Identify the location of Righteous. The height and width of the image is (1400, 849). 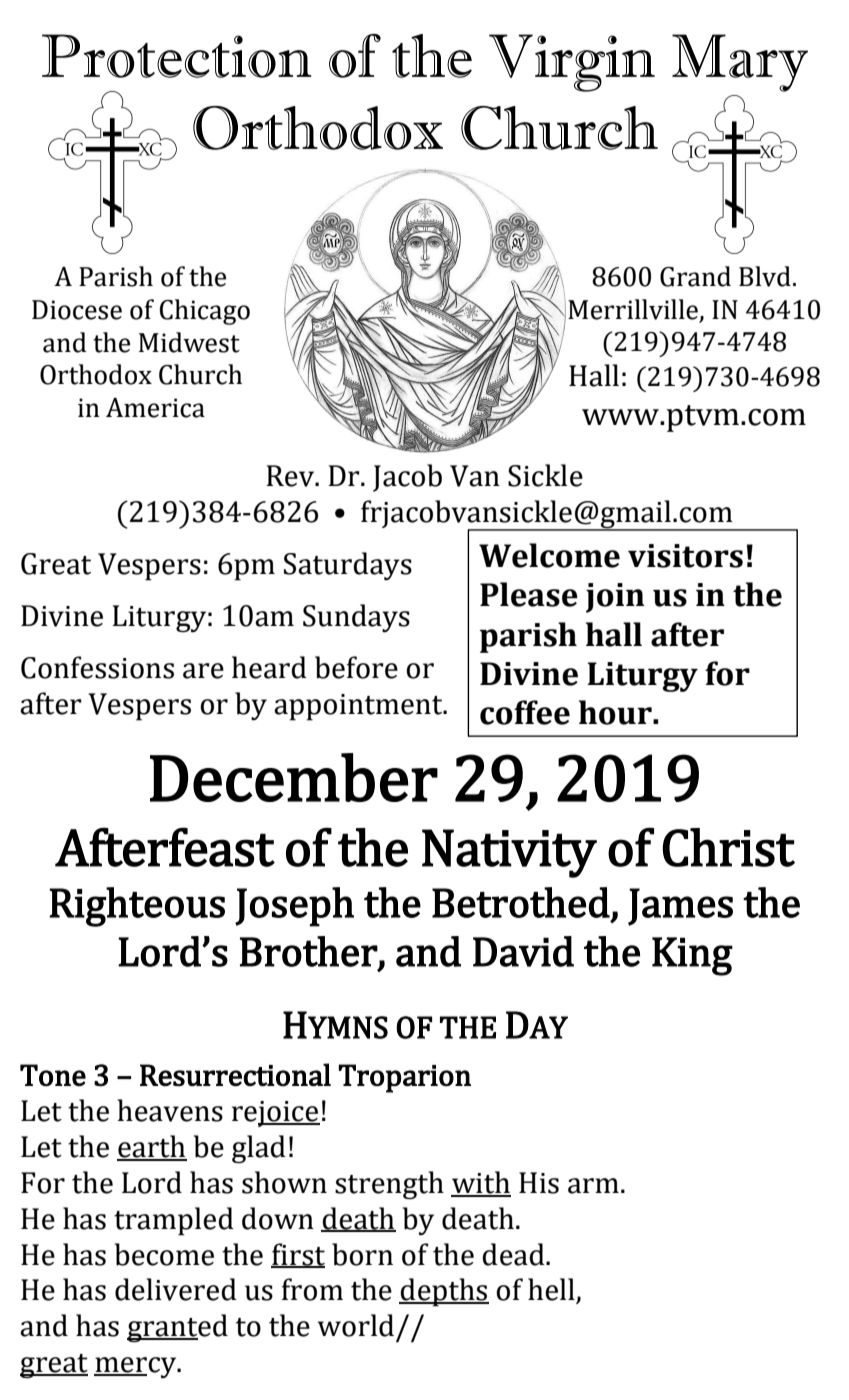
(137, 907).
